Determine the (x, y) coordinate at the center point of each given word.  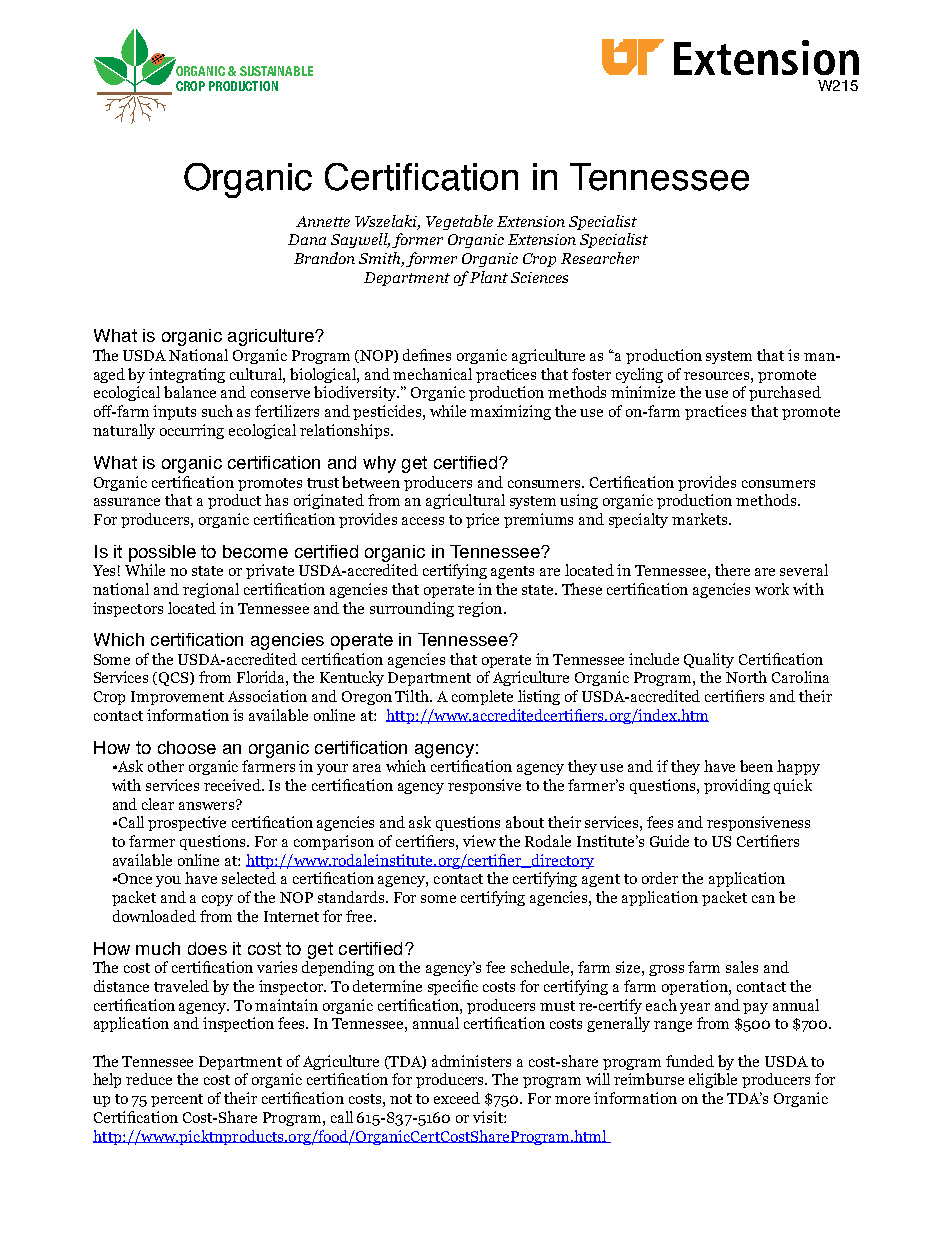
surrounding (412, 609)
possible (162, 553)
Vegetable (459, 222)
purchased (785, 393)
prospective (187, 823)
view (479, 841)
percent (177, 1100)
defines (427, 355)
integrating (187, 375)
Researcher (600, 258)
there (732, 570)
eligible (713, 1080)
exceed (457, 1098)
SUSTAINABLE (276, 71)
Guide (669, 841)
